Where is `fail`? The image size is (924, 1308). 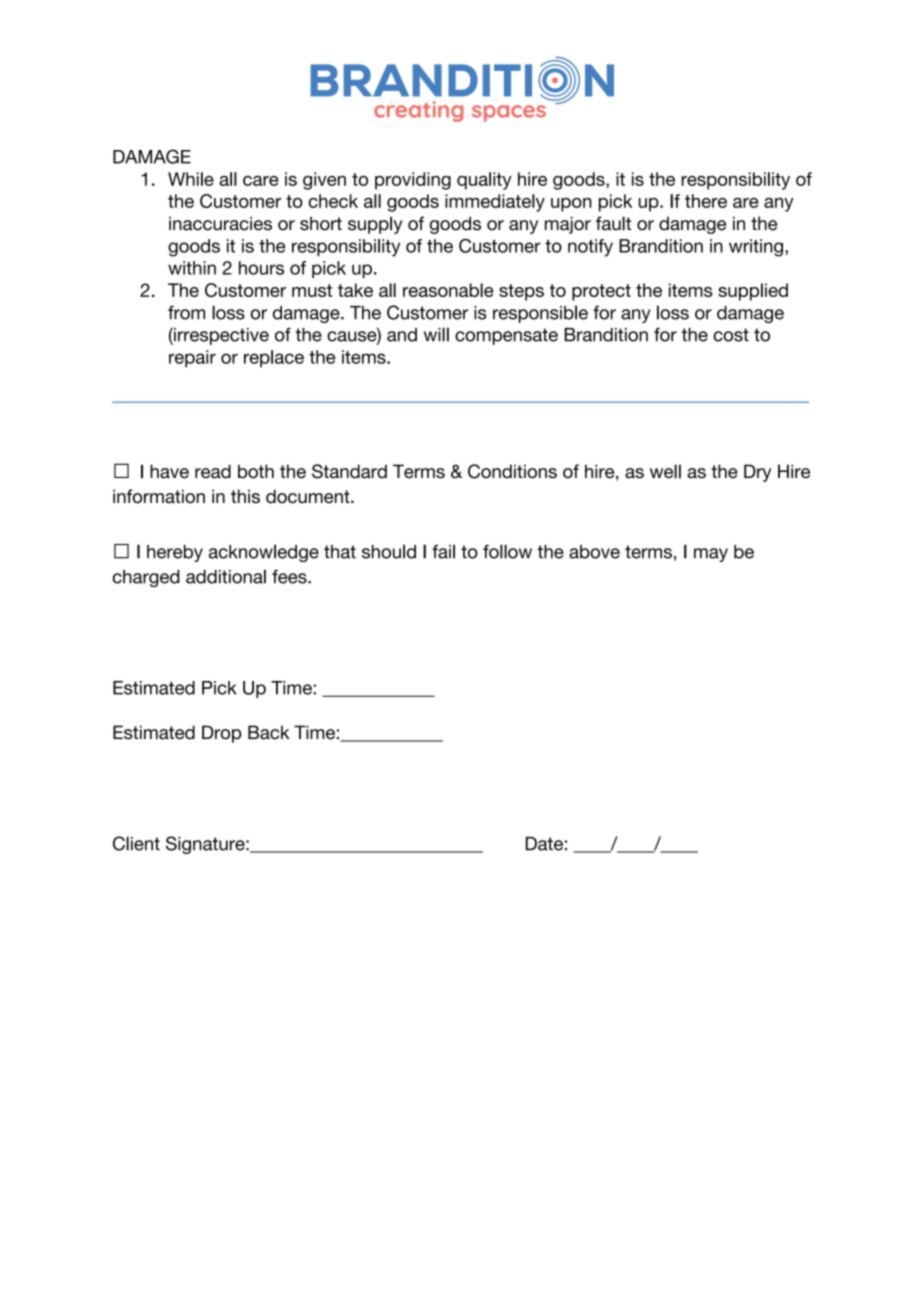 fail is located at coordinates (443, 551).
